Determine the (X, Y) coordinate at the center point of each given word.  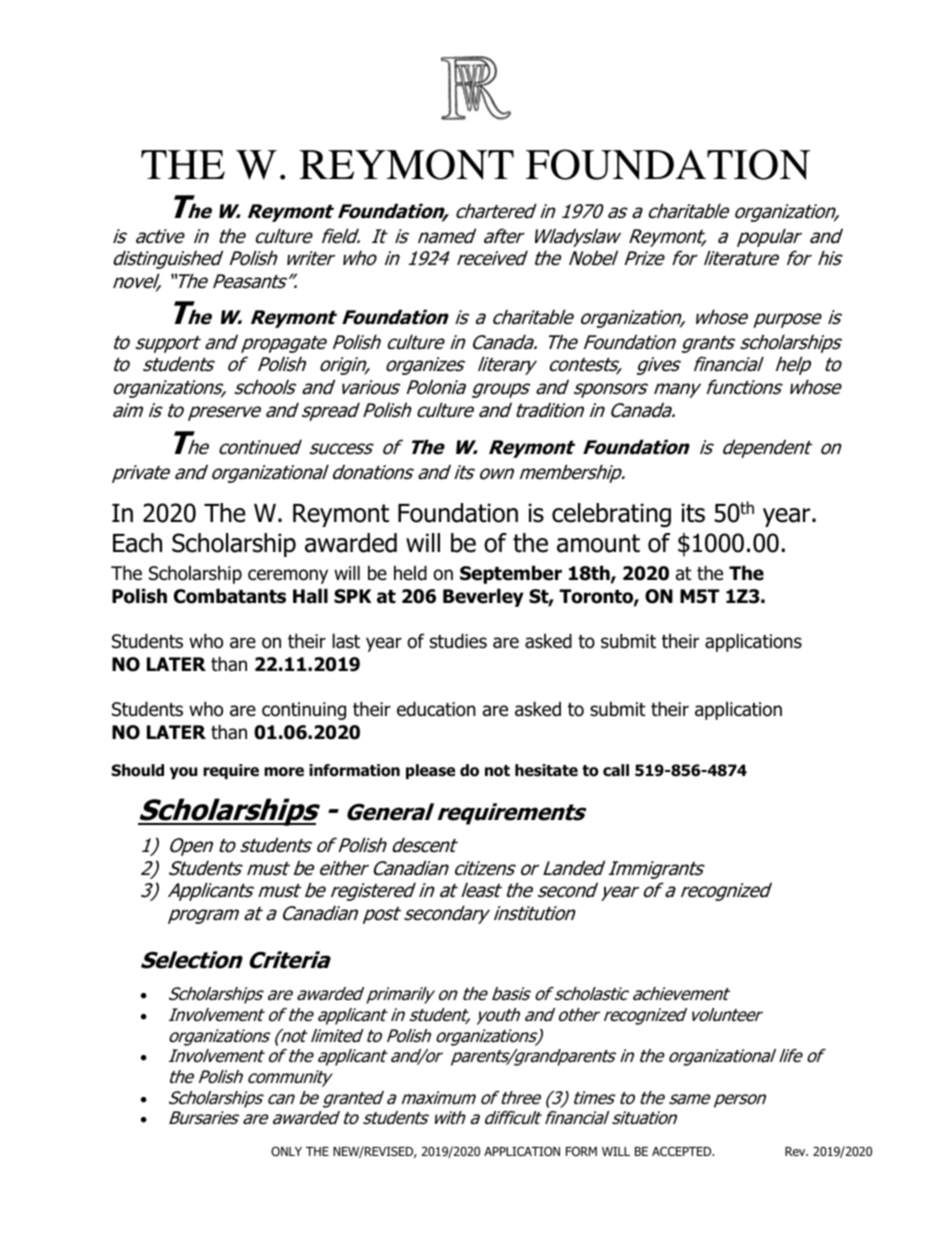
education (436, 709)
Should (138, 770)
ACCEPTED (683, 1151)
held (410, 573)
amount (598, 543)
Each (137, 543)
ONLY (286, 1151)
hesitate (546, 770)
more (284, 772)
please (430, 771)
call (616, 770)
